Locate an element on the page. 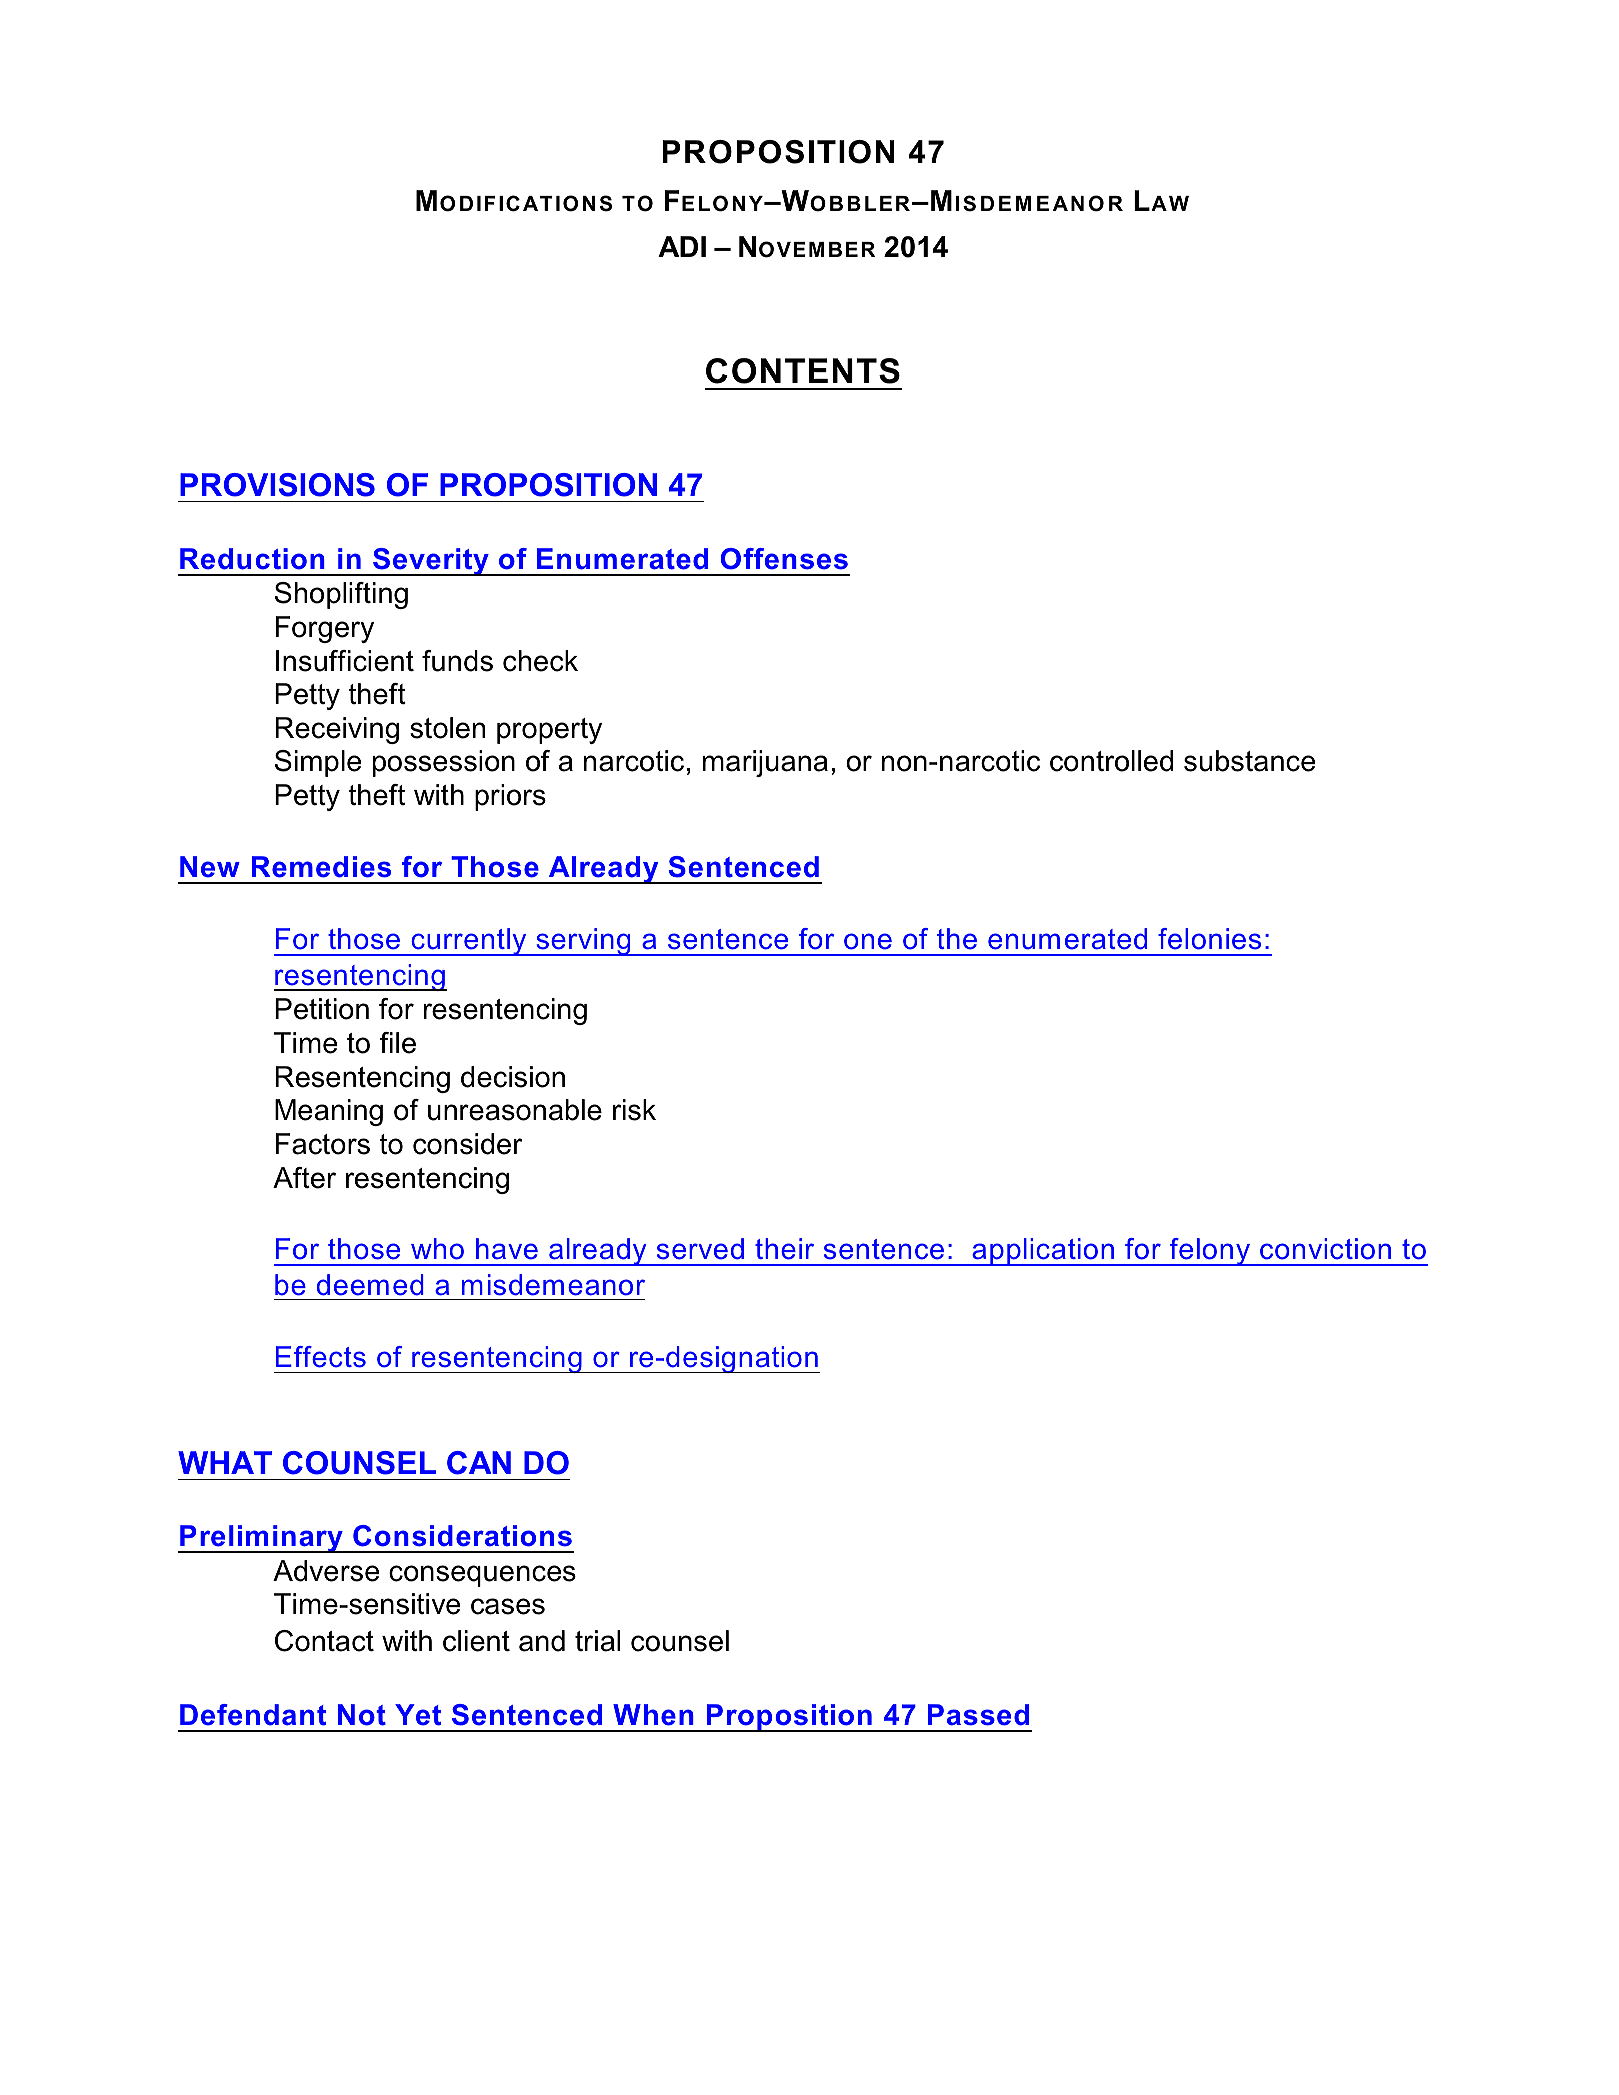 This image has height=2095, width=1619. one is located at coordinates (868, 941).
